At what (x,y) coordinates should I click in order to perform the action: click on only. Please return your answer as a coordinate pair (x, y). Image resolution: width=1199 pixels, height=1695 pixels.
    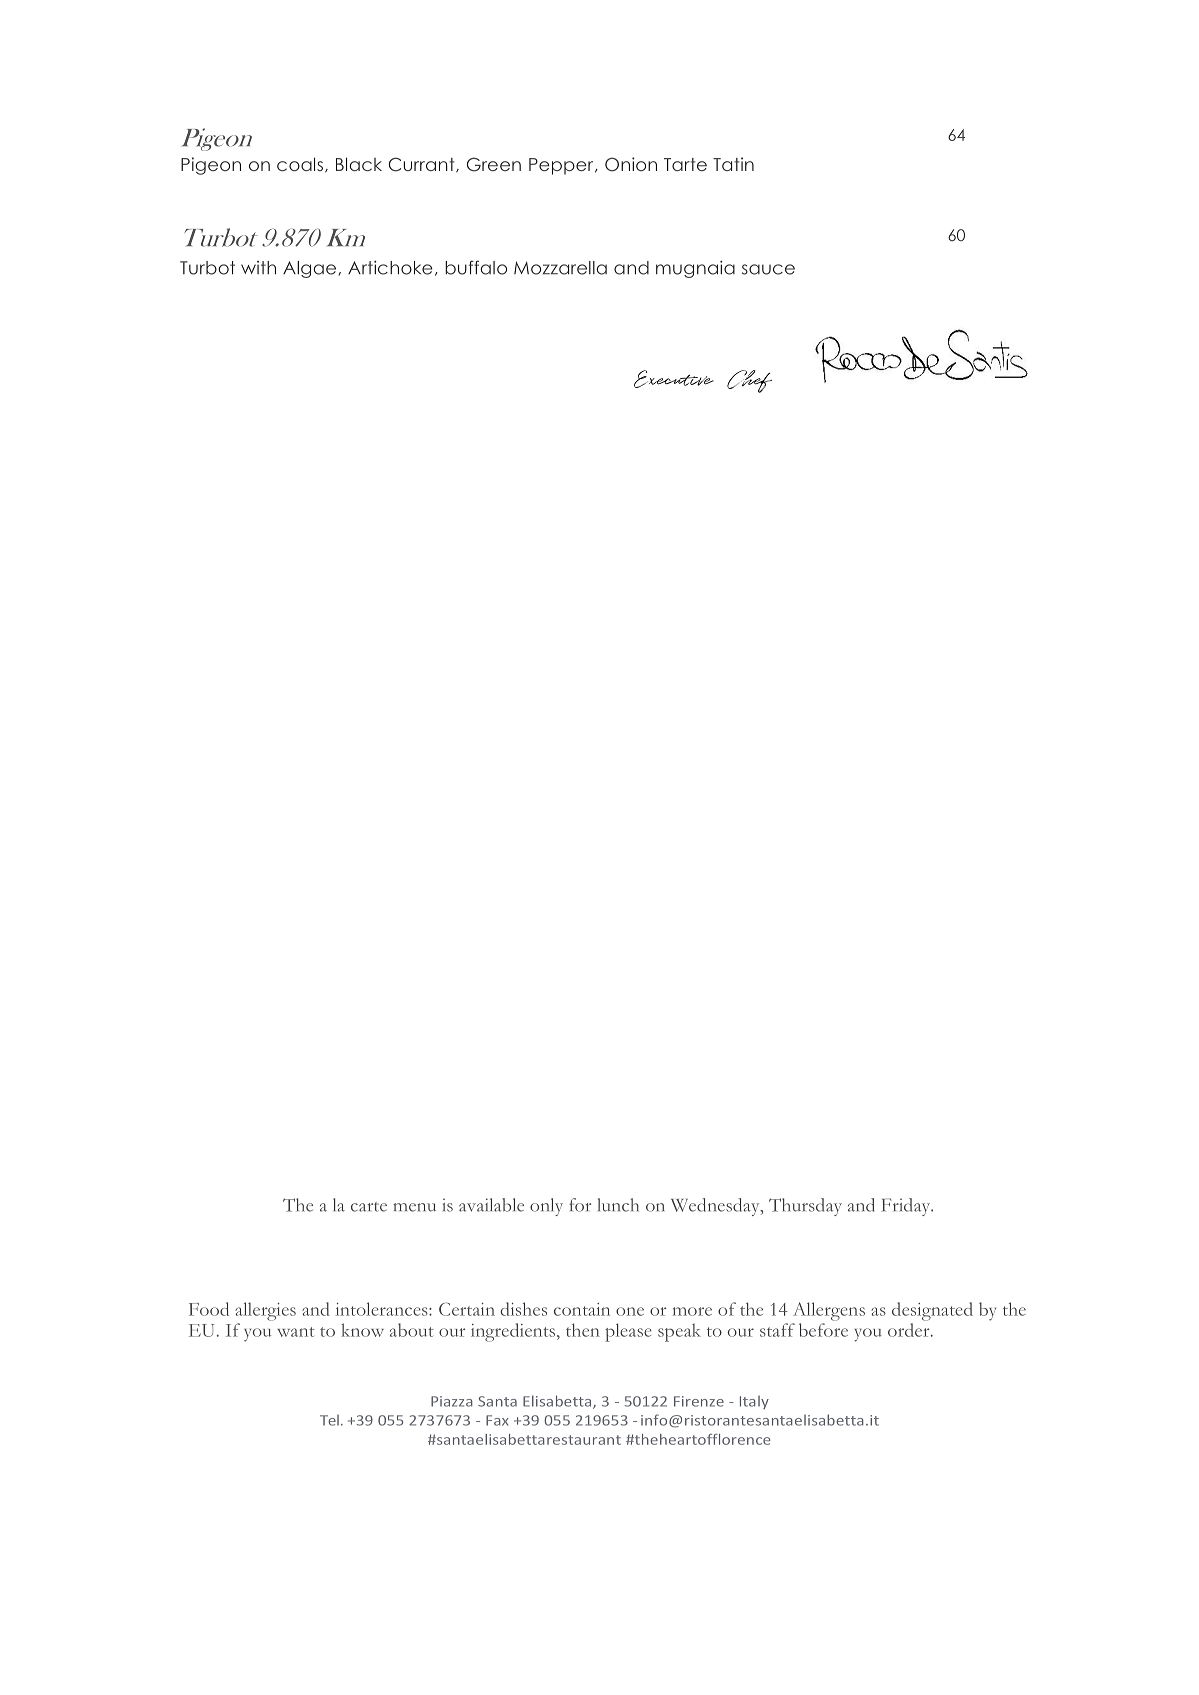
    Looking at the image, I should click on (546, 1207).
